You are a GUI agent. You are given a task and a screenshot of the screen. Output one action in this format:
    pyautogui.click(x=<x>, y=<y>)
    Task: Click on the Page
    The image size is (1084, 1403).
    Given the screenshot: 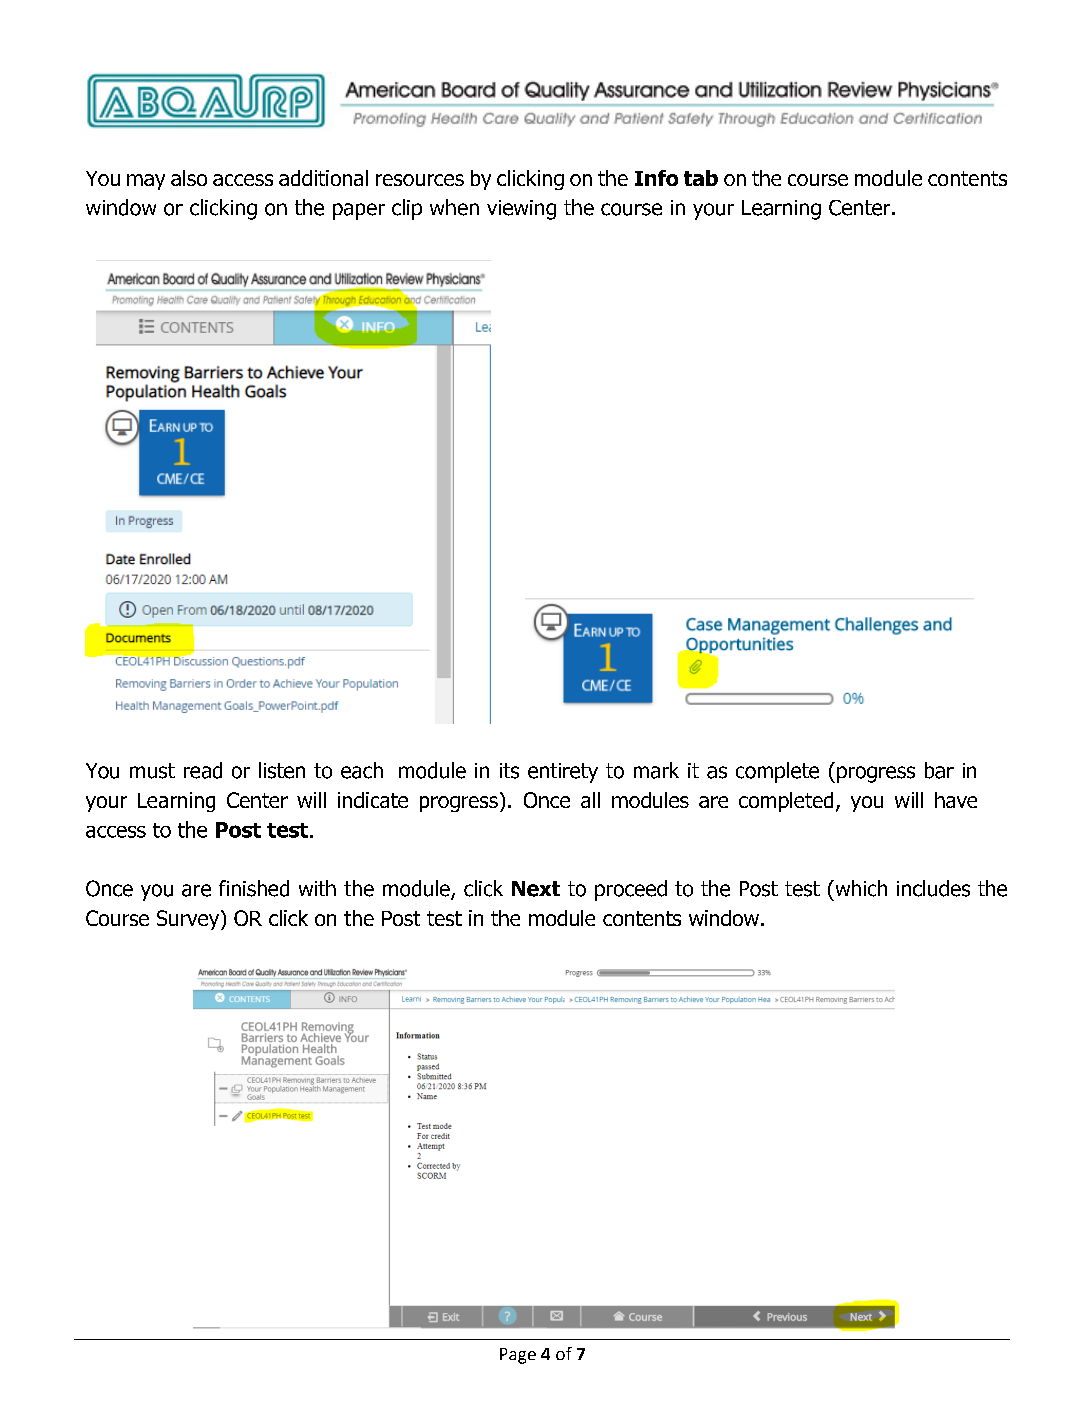 What is the action you would take?
    pyautogui.click(x=518, y=1356)
